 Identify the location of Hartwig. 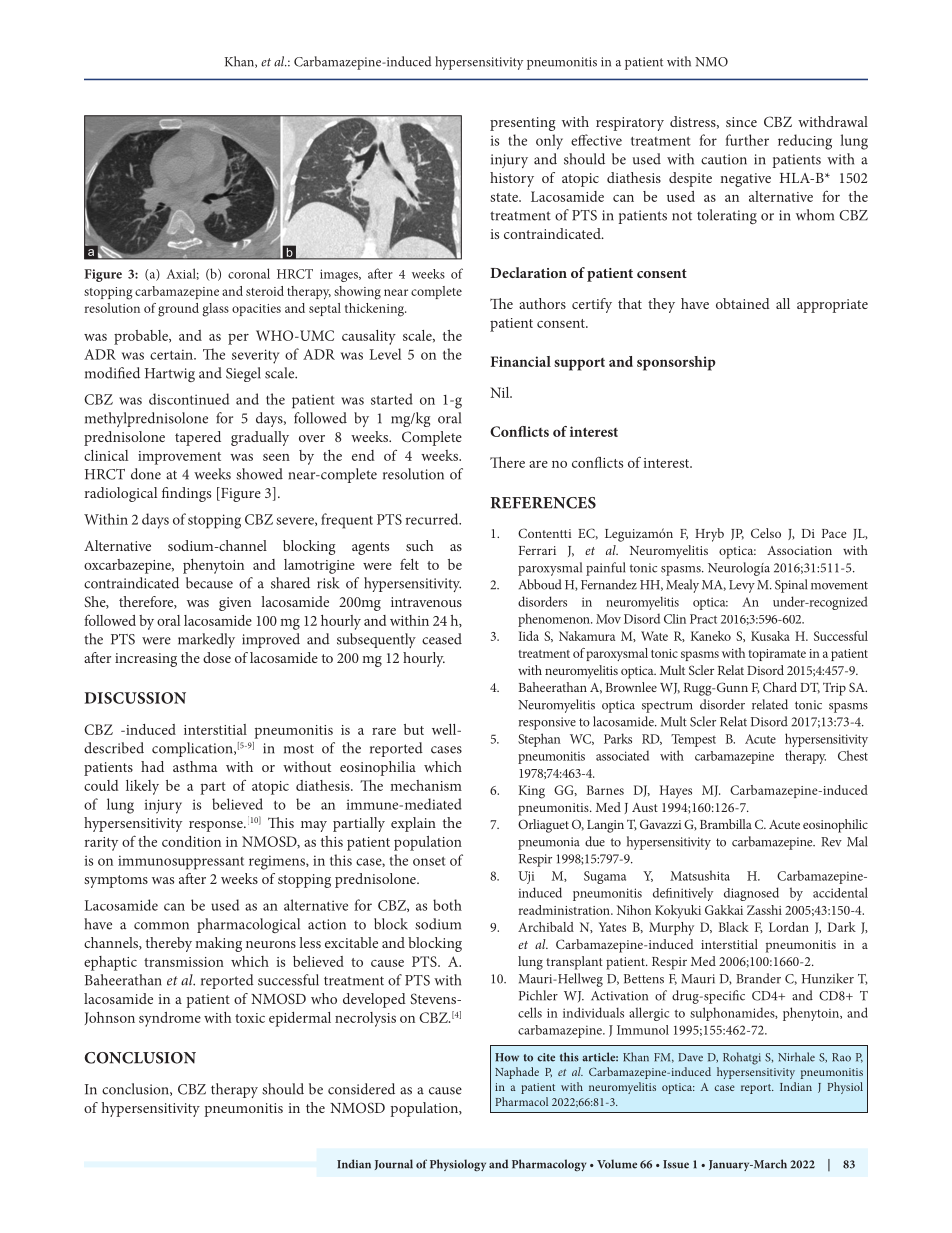
(170, 375).
